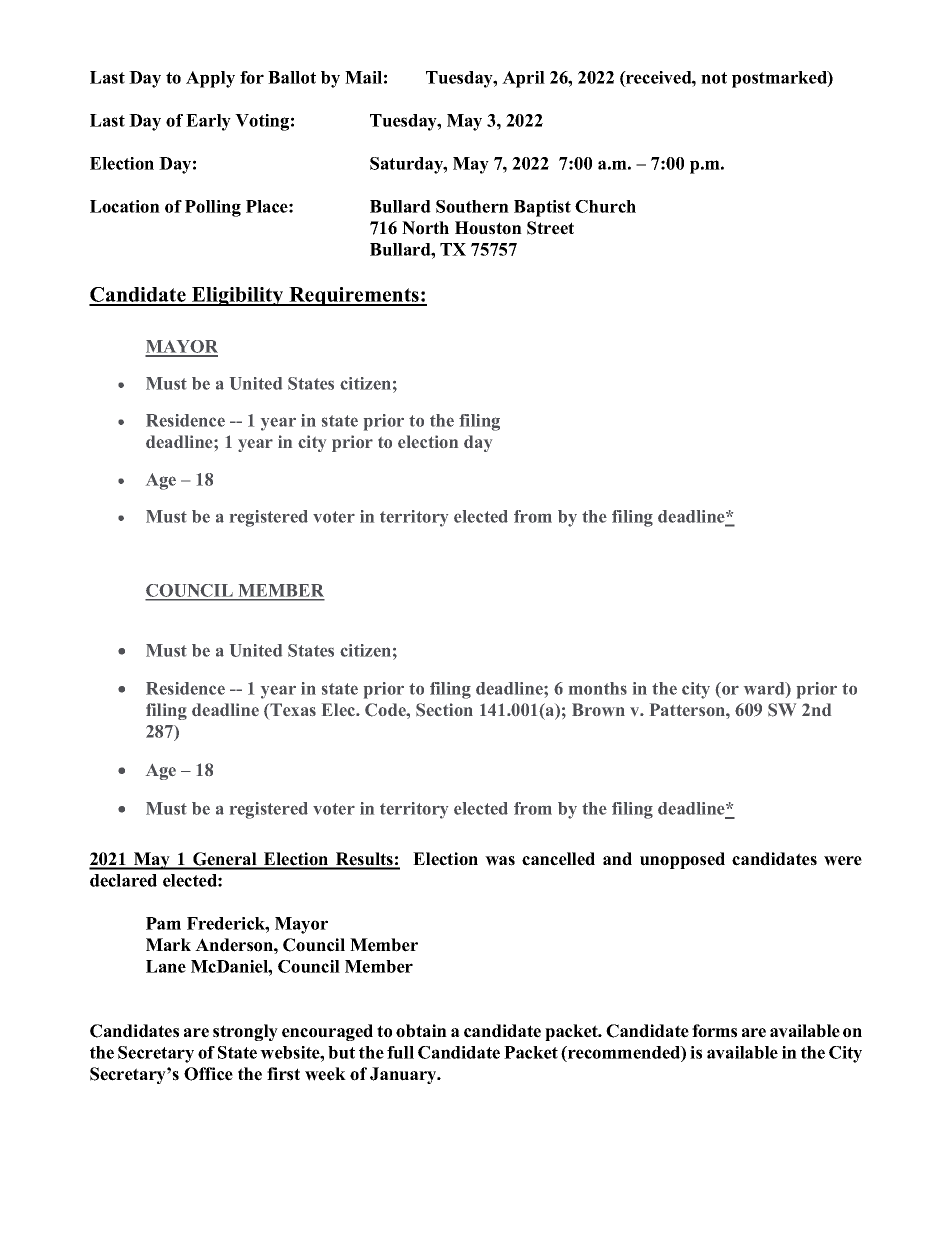 This page has width=952, height=1233. What do you see at coordinates (523, 79) in the page?
I see `April` at bounding box center [523, 79].
